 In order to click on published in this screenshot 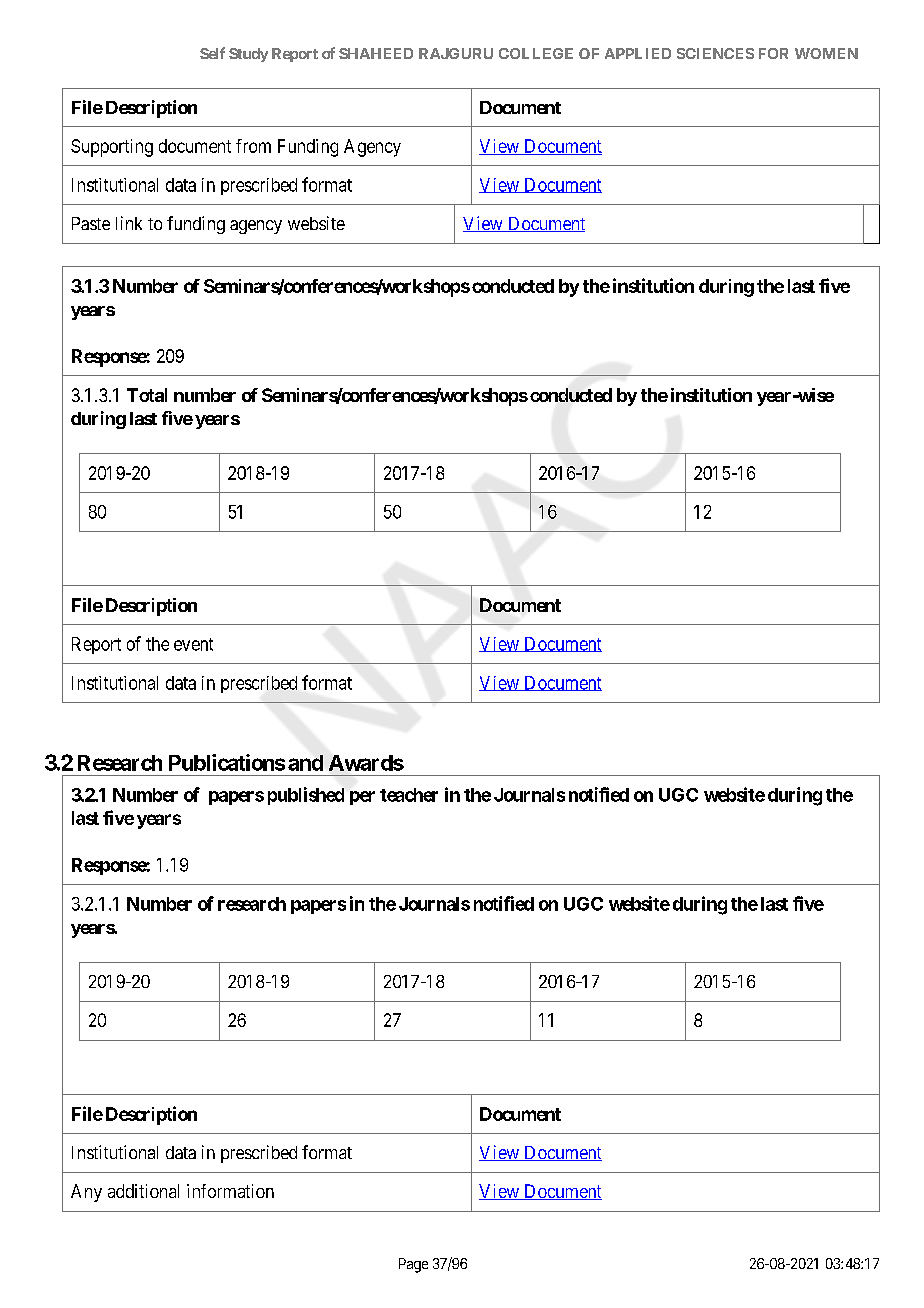, I will do `click(306, 796)`.
